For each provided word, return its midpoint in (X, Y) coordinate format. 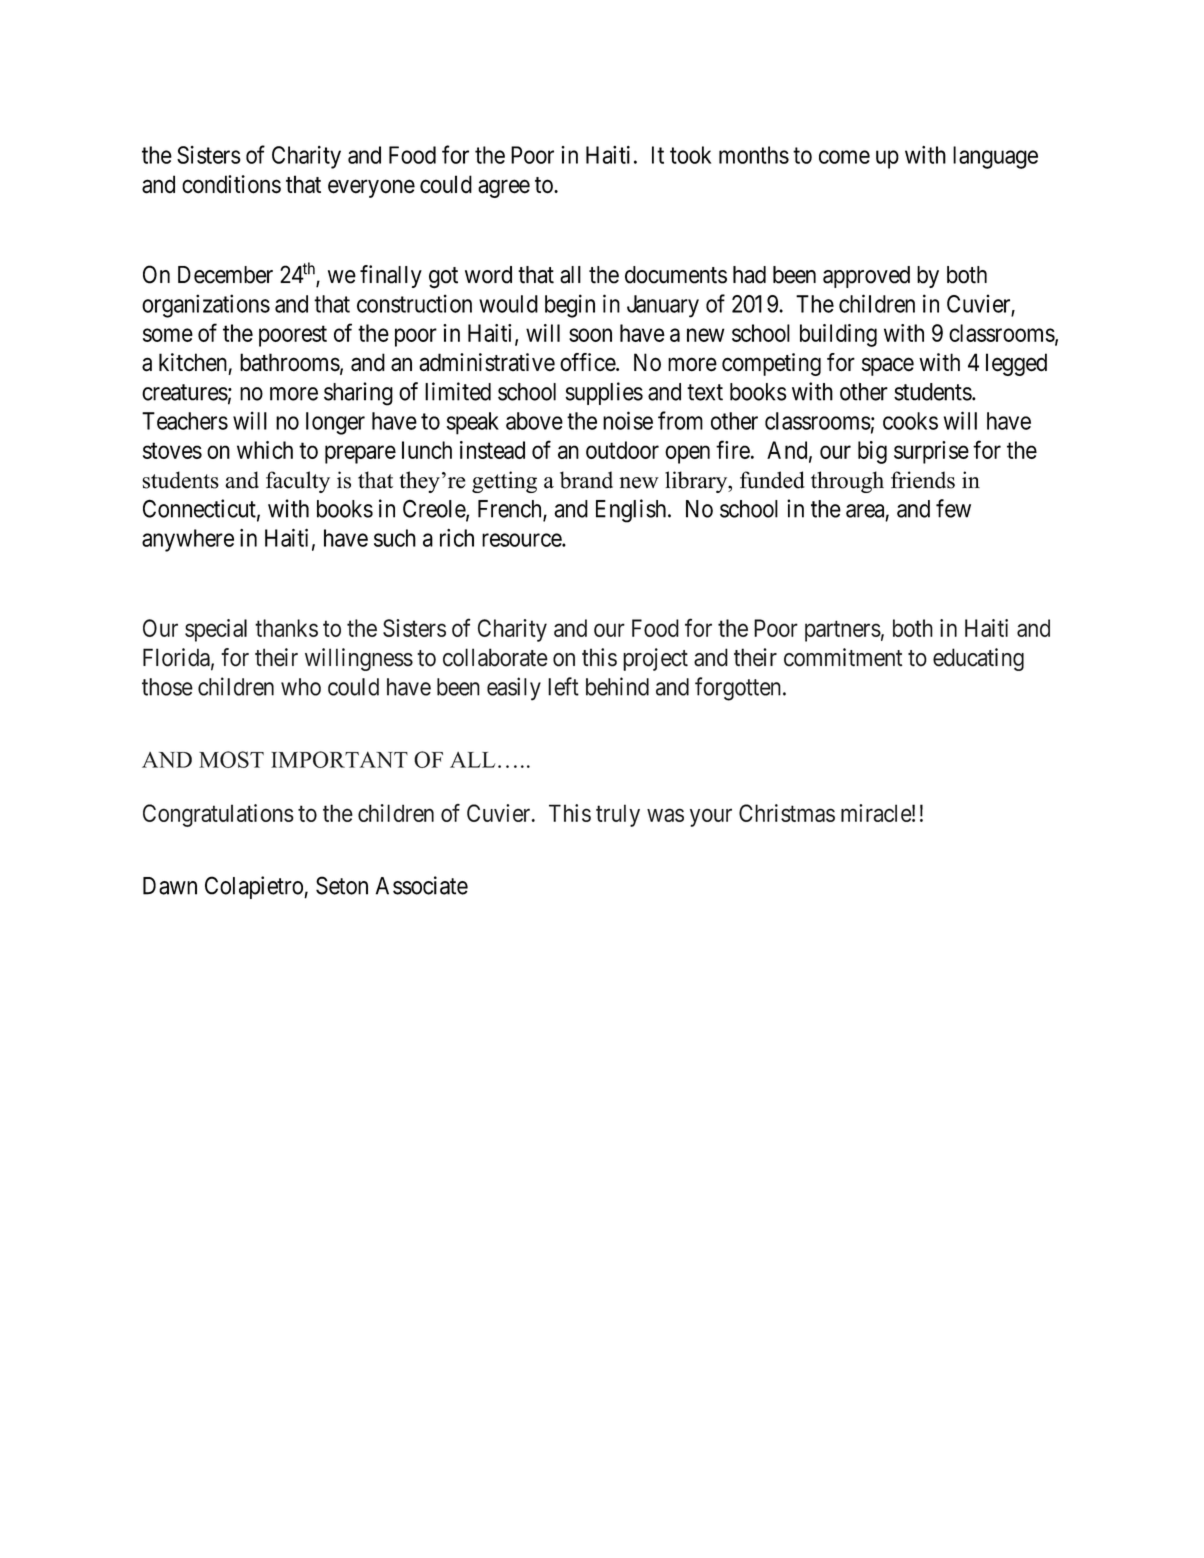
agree (504, 189)
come (844, 157)
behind (617, 686)
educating (978, 659)
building (838, 335)
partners (843, 631)
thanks (286, 628)
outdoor (622, 450)
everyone (371, 189)
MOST (231, 759)
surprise (931, 452)
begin (570, 306)
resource (522, 540)
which (265, 450)
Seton (342, 885)
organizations (206, 306)
